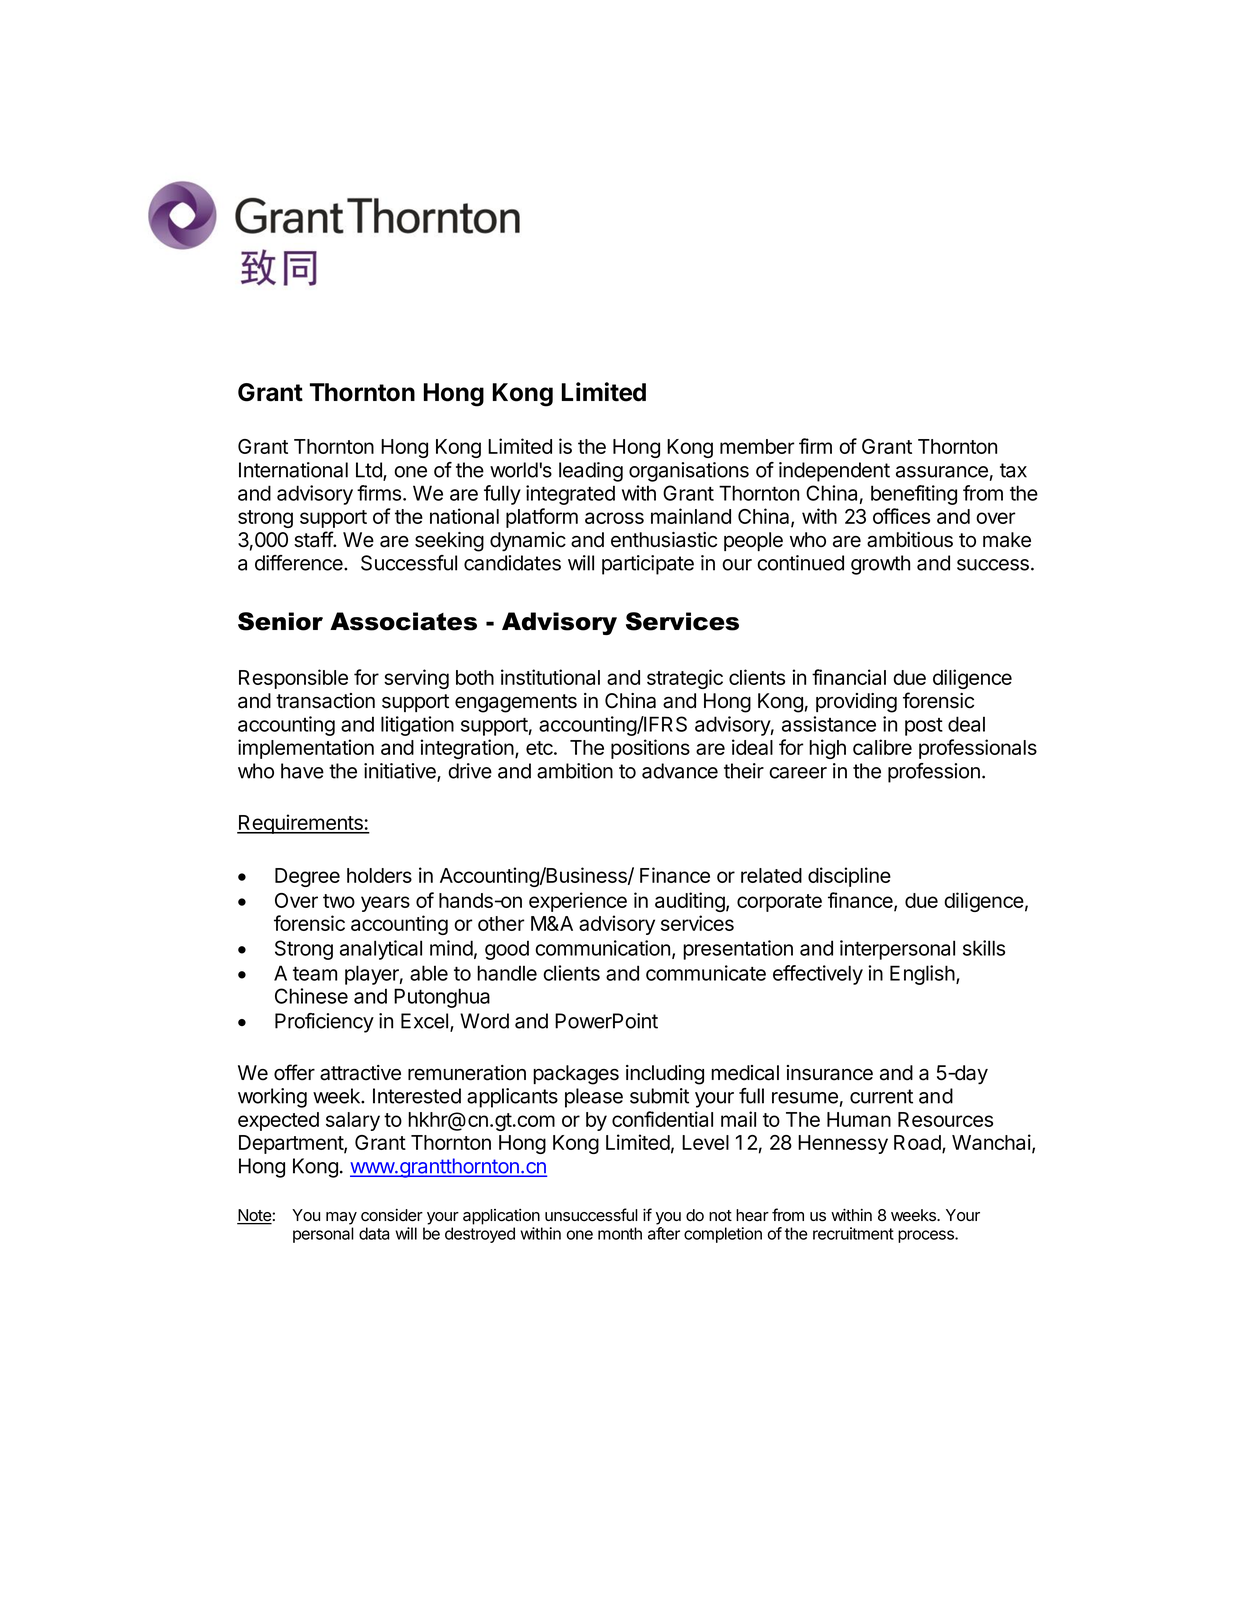  I want to click on discipline, so click(849, 877).
